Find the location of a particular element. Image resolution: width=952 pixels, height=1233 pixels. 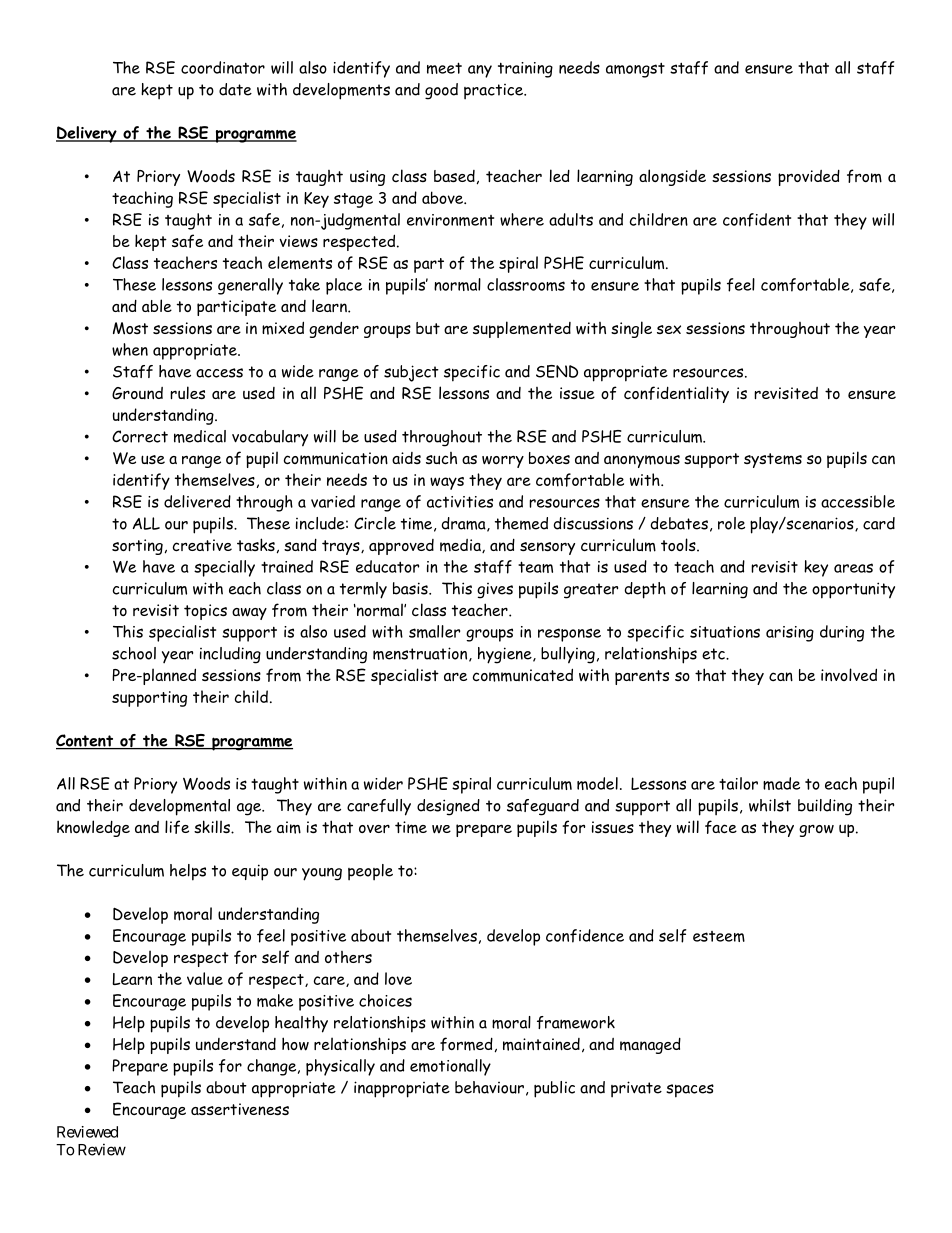

opportunity is located at coordinates (853, 590).
